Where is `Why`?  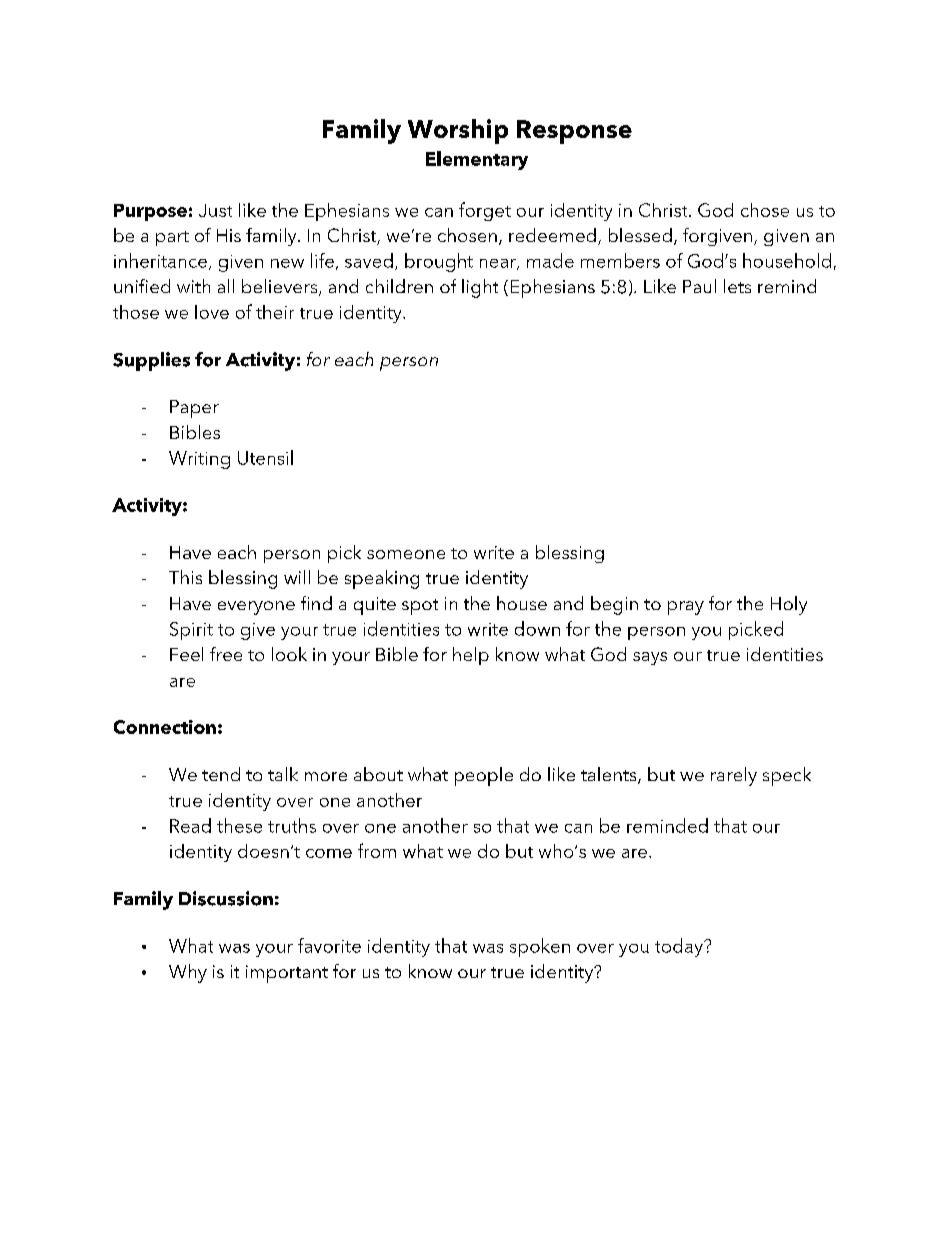 Why is located at coordinates (188, 973).
